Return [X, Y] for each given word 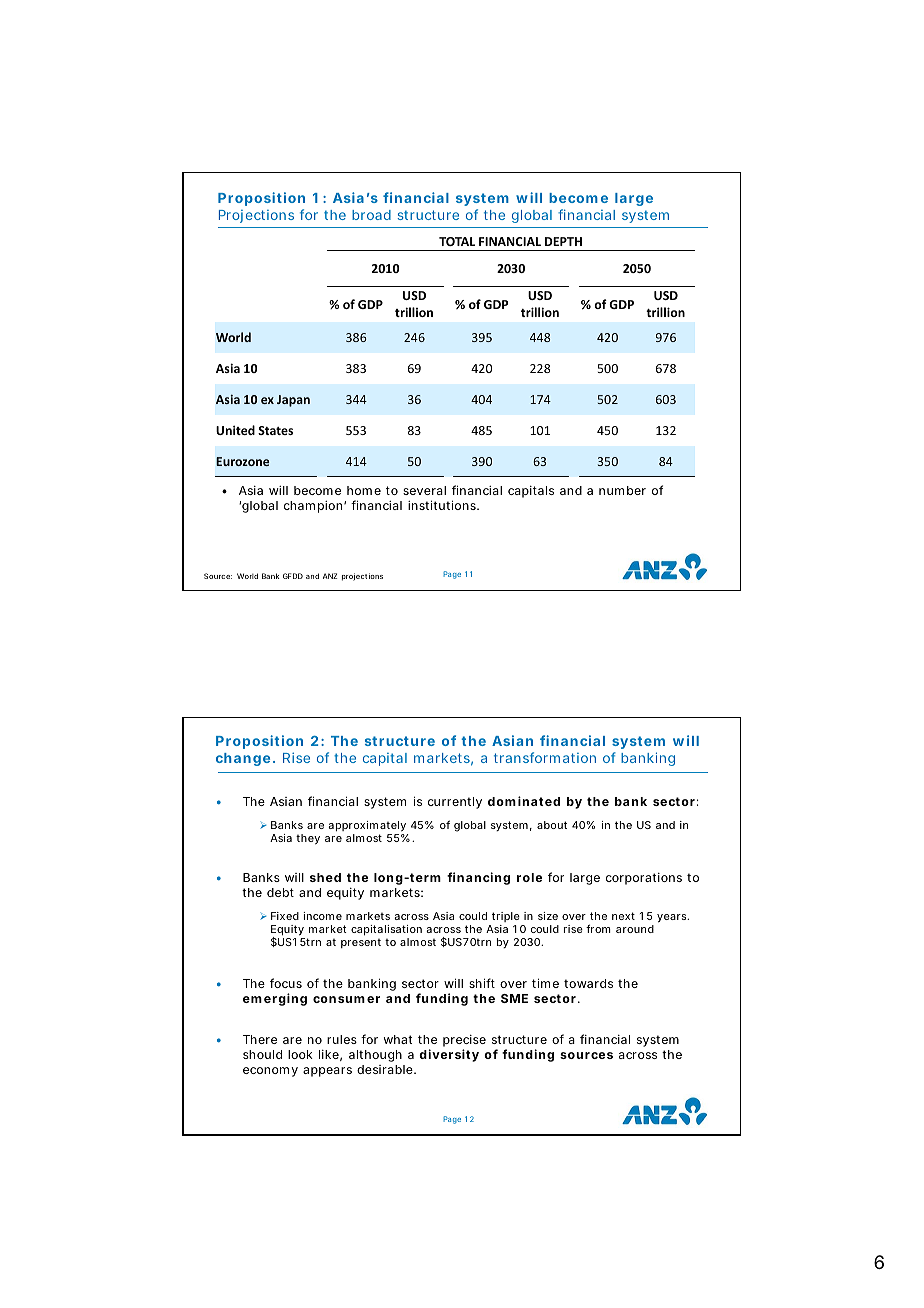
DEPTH [563, 241]
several [424, 490]
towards [588, 983]
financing [478, 878]
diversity [449, 1055]
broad [371, 215]
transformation [545, 757]
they [308, 839]
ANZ [330, 576]
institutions [443, 505]
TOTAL [457, 241]
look [300, 1054]
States [275, 430]
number [622, 490]
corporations [644, 879]
